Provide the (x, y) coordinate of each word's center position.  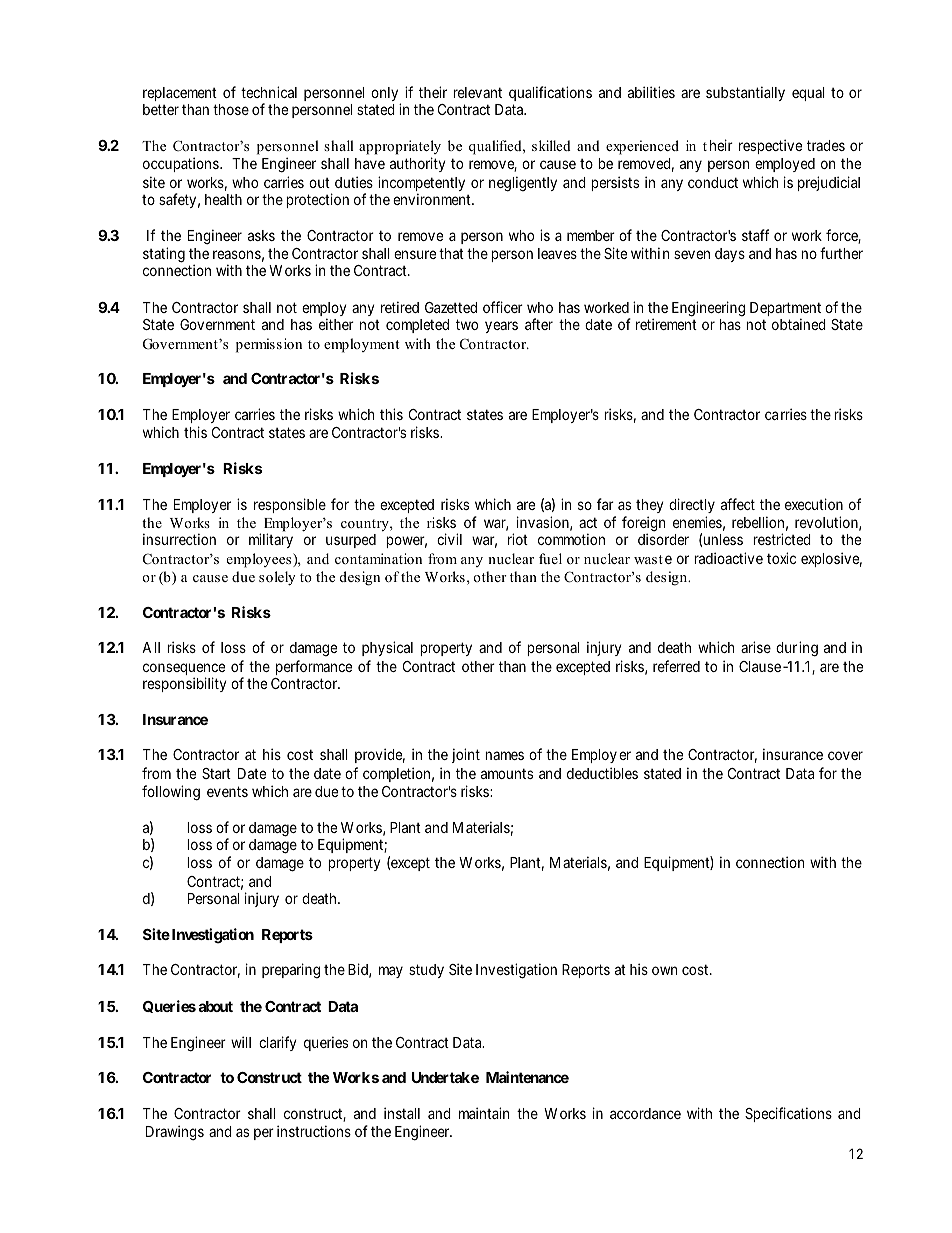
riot (518, 539)
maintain (484, 1113)
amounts (507, 773)
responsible (290, 505)
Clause (760, 666)
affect (738, 504)
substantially (745, 93)
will (241, 1042)
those (231, 109)
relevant (477, 92)
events (227, 791)
